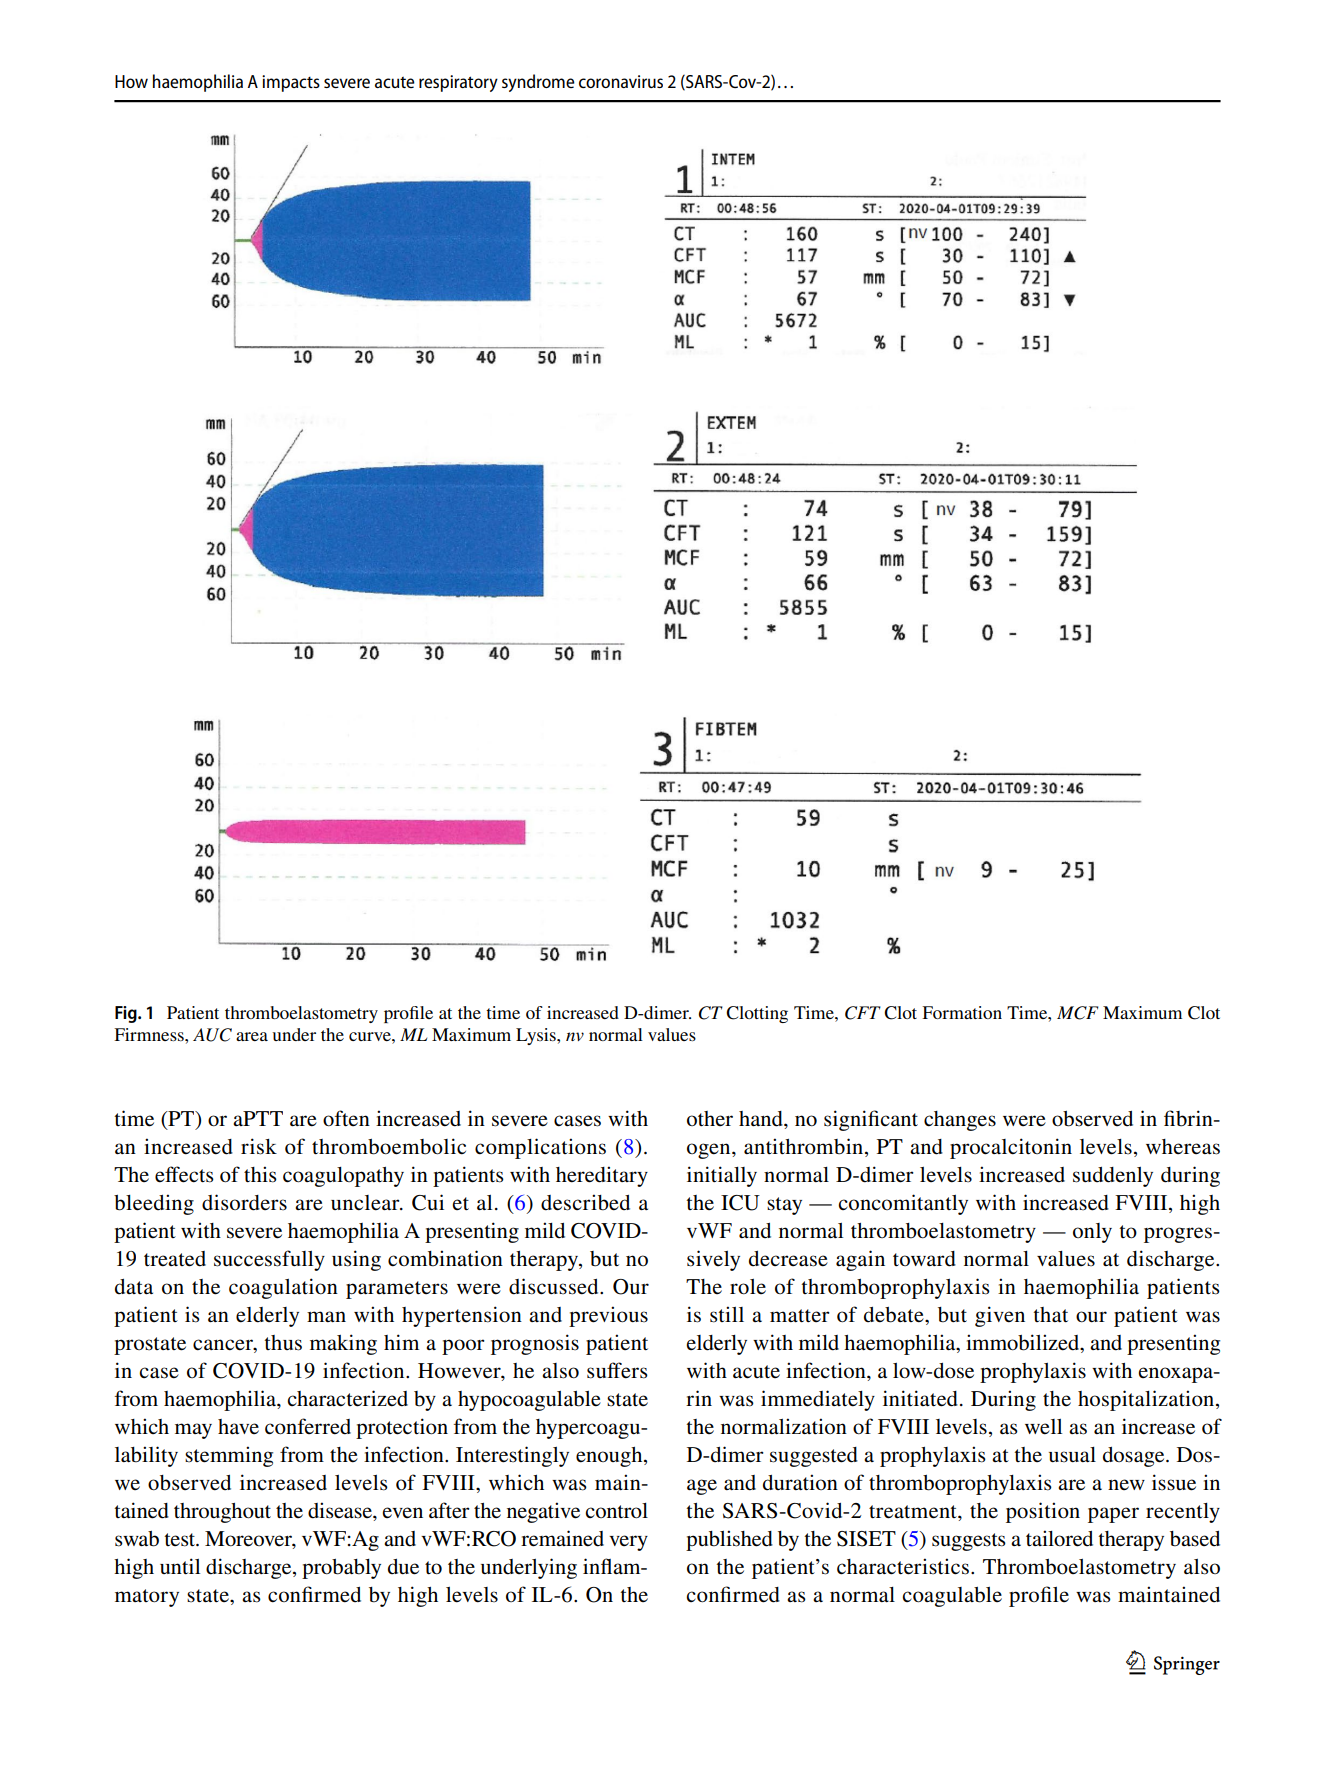 The height and width of the screenshot is (1774, 1335). What do you see at coordinates (1078, 1013) in the screenshot?
I see `MCF` at bounding box center [1078, 1013].
